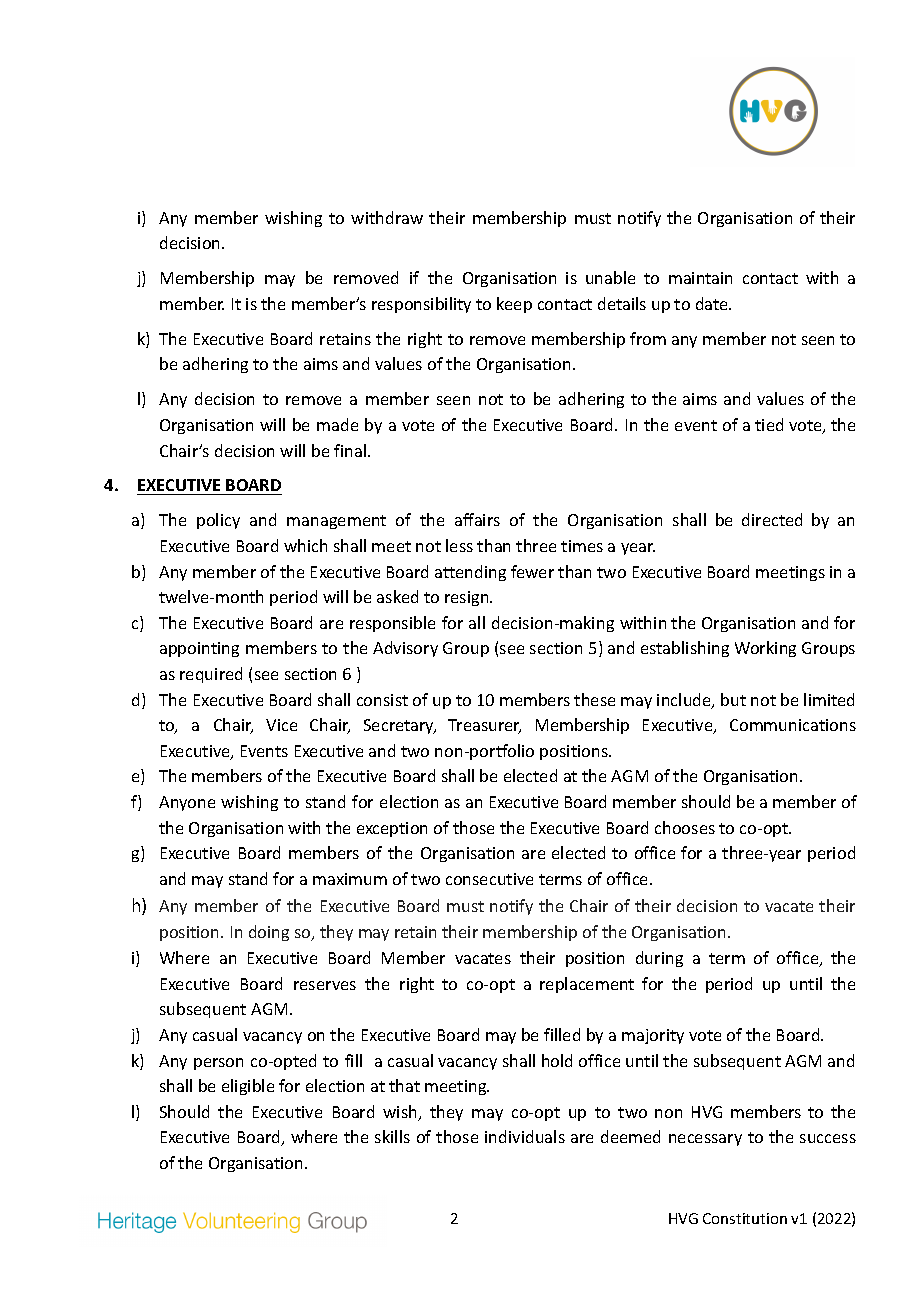 The image size is (924, 1307). Describe the element at coordinates (525, 1136) in the image. I see `individuals` at that location.
